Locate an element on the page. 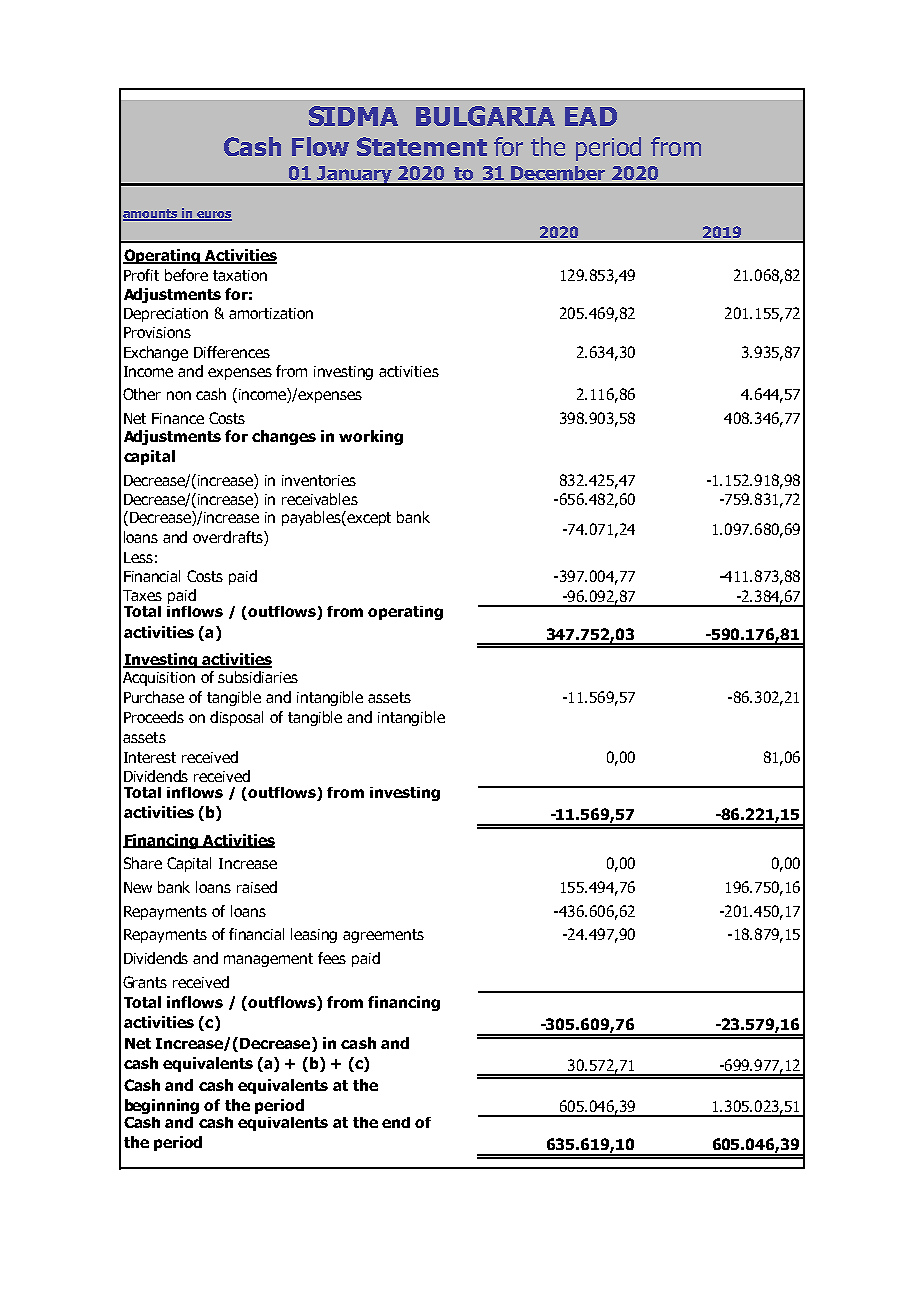  Taxes is located at coordinates (142, 595).
